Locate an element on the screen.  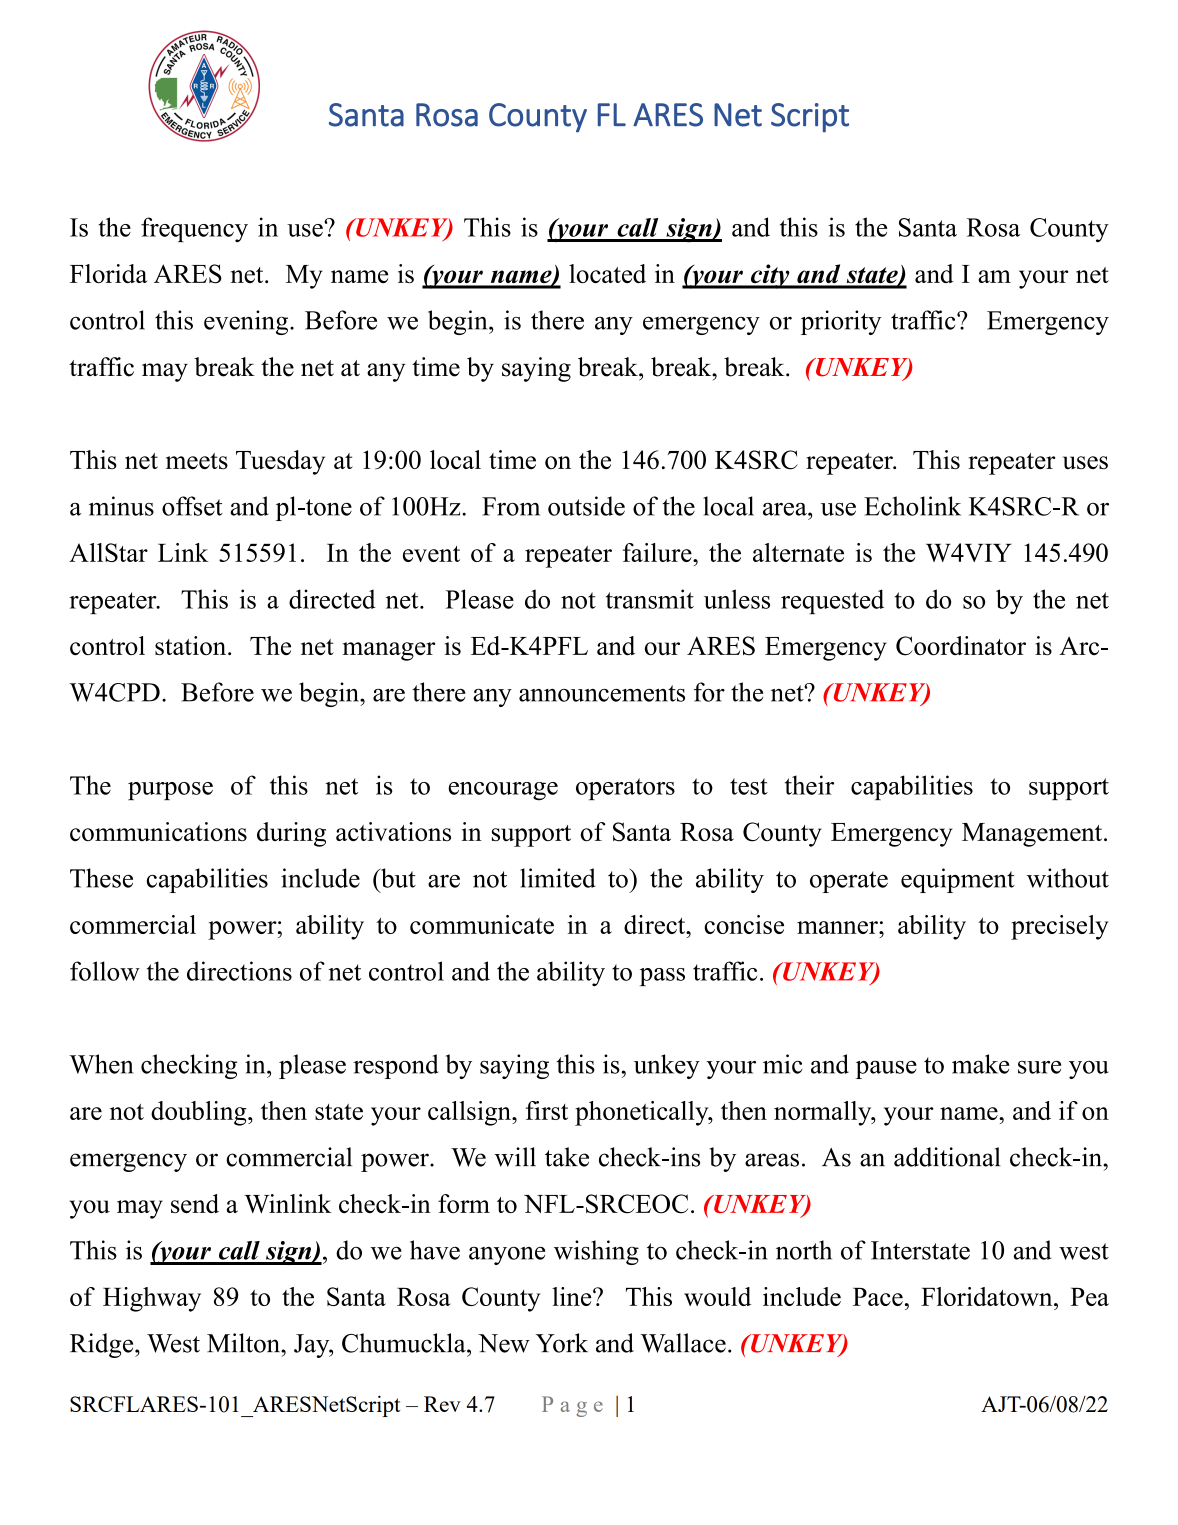
Management is located at coordinates (1033, 835).
